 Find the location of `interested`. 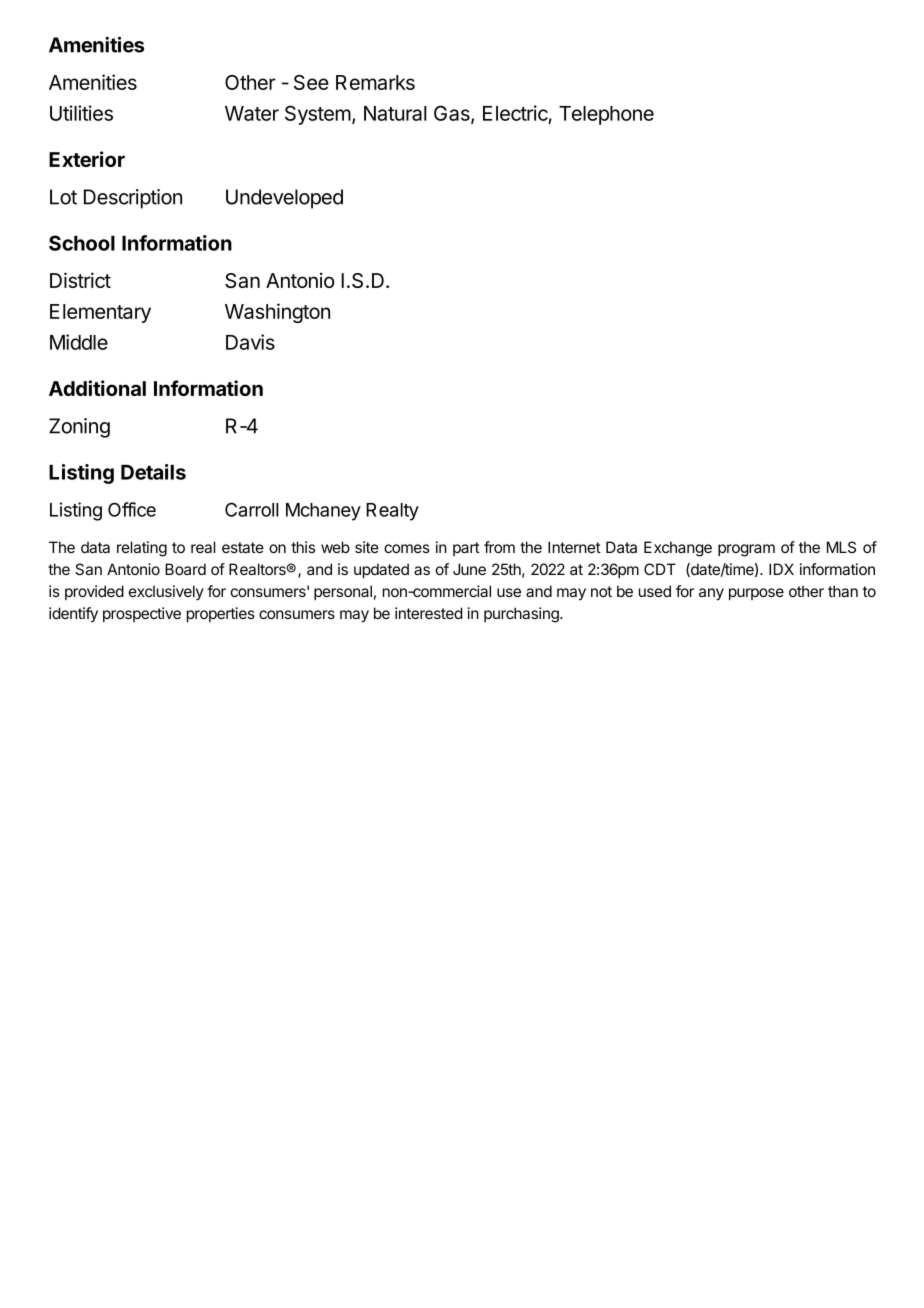

interested is located at coordinates (428, 613).
